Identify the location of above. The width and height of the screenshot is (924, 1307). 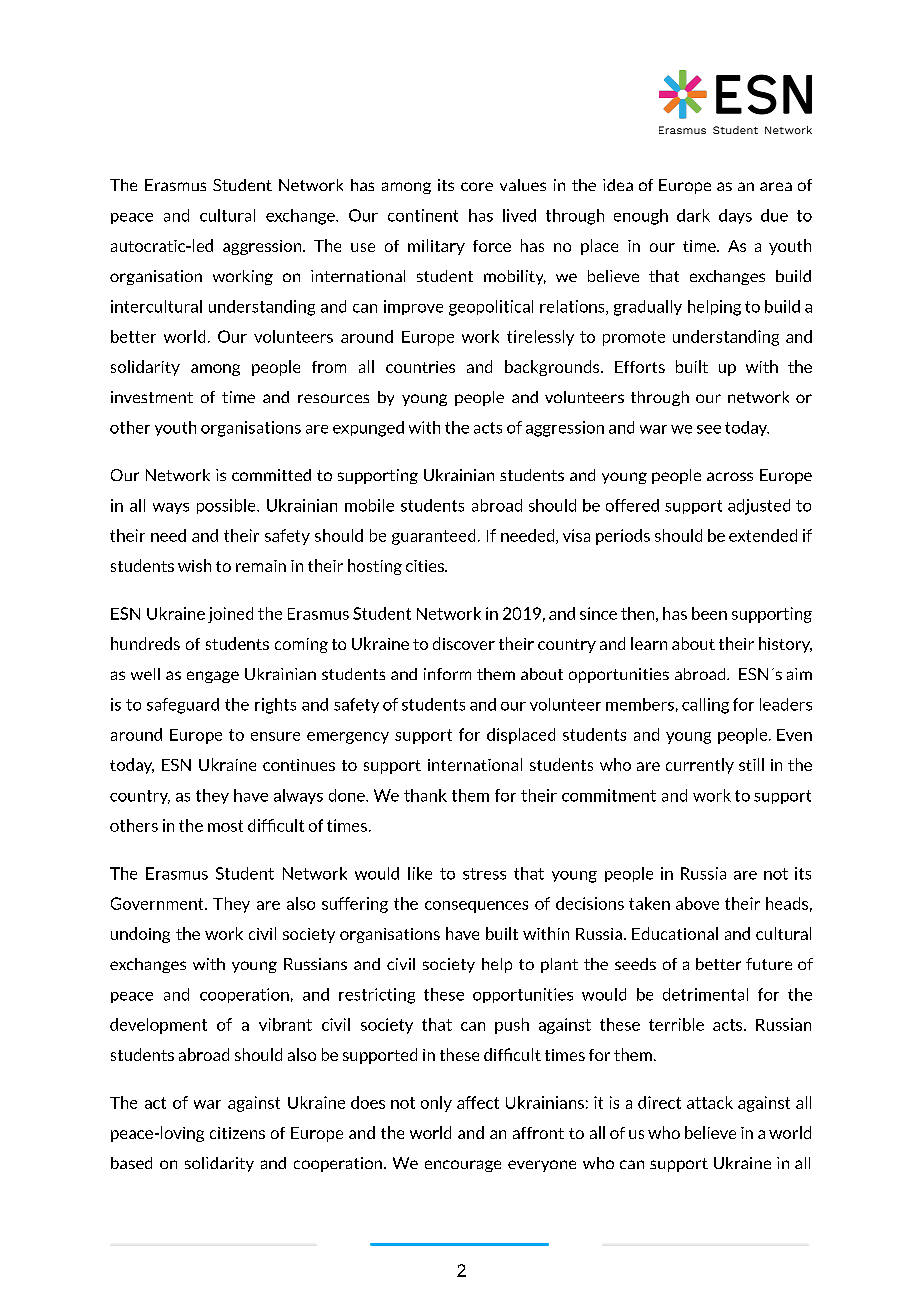
(697, 903).
